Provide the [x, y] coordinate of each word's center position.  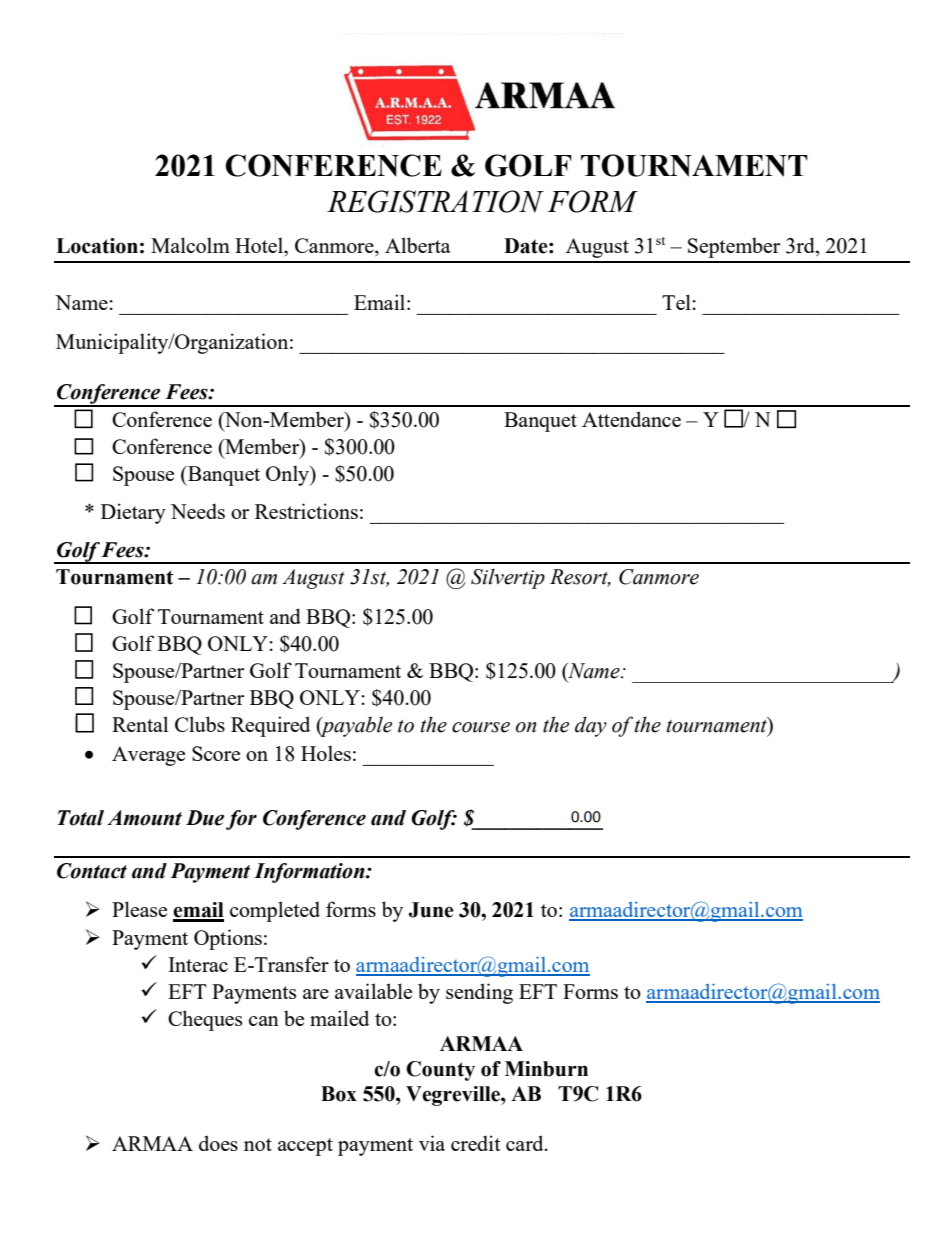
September [734, 247]
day [591, 726]
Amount [144, 818]
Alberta [418, 245]
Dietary [133, 513]
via [432, 1143]
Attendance [631, 419]
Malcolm [190, 245]
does [218, 1143]
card [526, 1143]
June [431, 910]
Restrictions [306, 511]
